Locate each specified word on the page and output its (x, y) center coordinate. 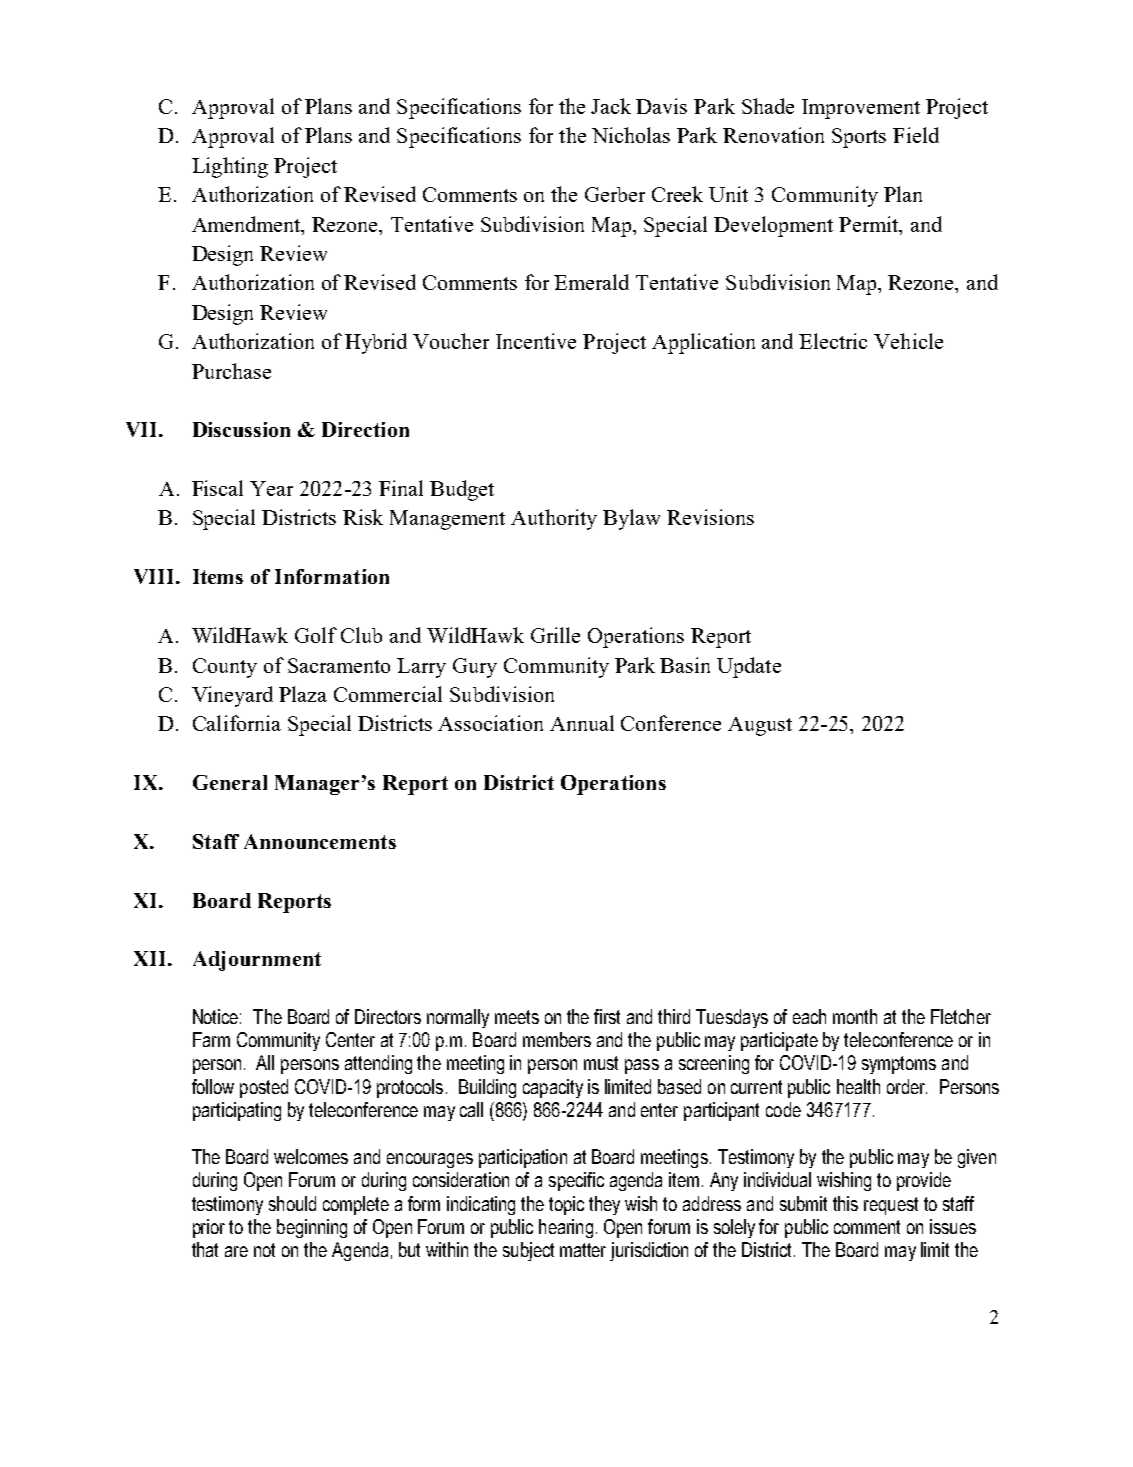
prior (209, 1228)
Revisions (710, 517)
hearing (566, 1228)
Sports (859, 138)
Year (271, 488)
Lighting (230, 167)
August (760, 726)
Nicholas (631, 135)
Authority (554, 519)
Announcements (320, 841)
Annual (582, 723)
